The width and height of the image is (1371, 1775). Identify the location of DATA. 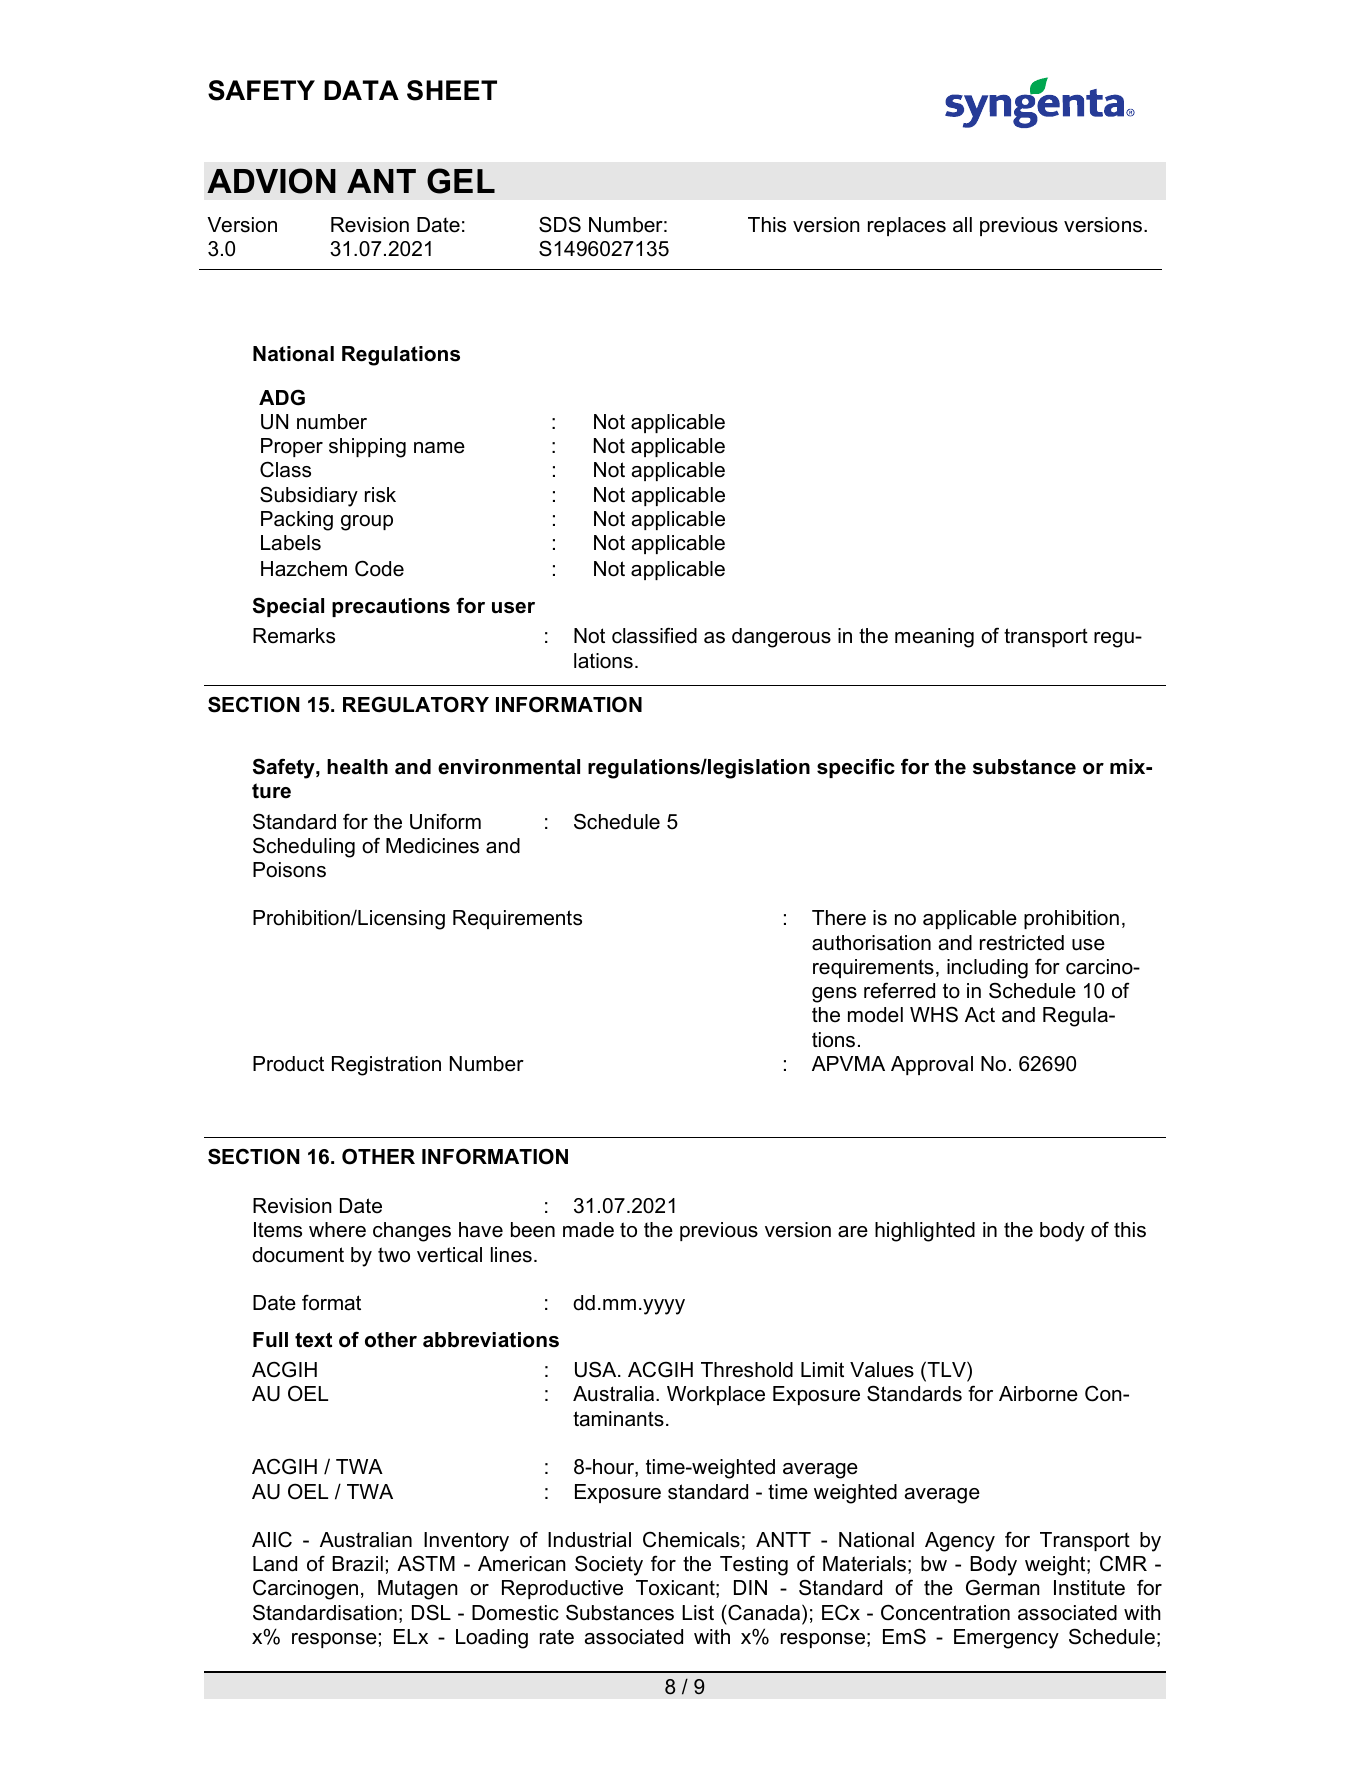
(361, 90).
